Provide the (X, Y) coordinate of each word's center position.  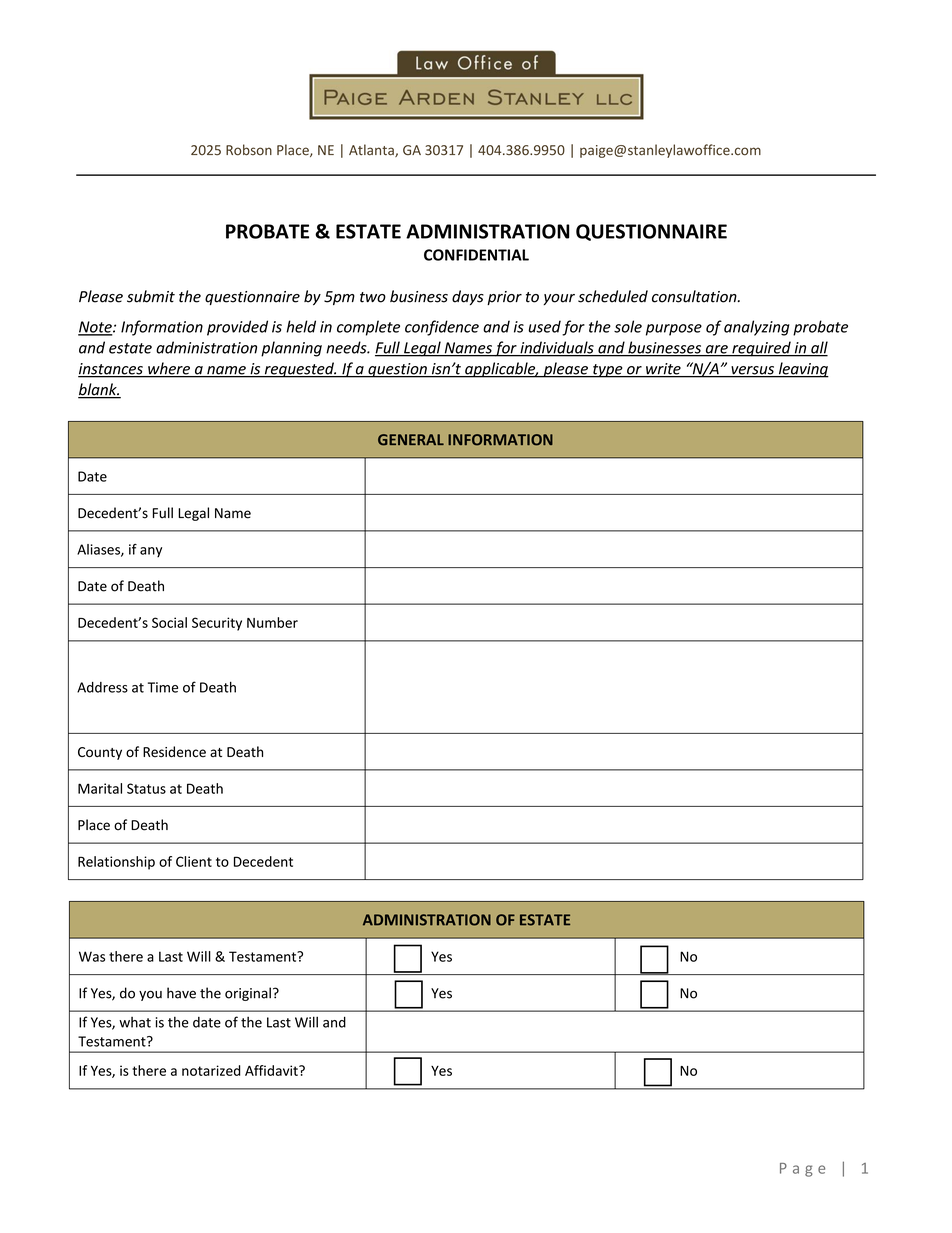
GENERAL (411, 440)
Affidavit (272, 1070)
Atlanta (372, 150)
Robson (249, 150)
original (248, 994)
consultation (695, 296)
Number (272, 622)
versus (752, 371)
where (169, 369)
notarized (211, 1070)
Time (163, 687)
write (663, 370)
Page (802, 1170)
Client (194, 861)
